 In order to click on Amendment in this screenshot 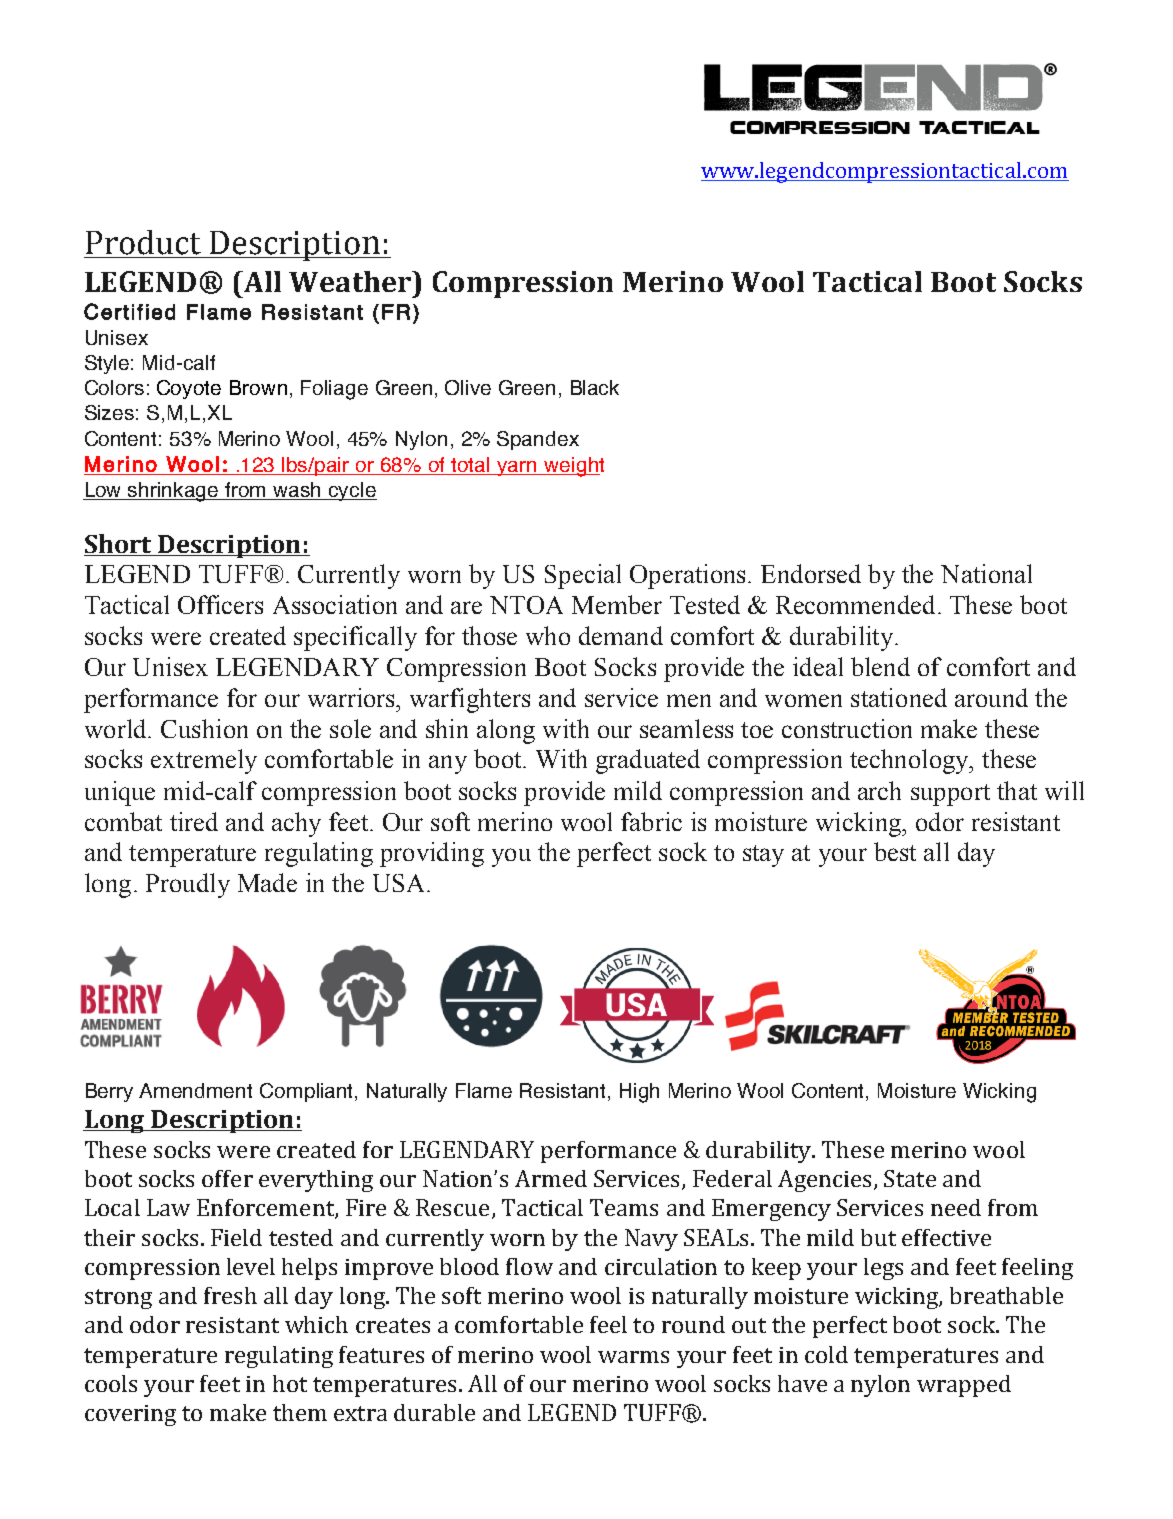, I will do `click(195, 1090)`.
